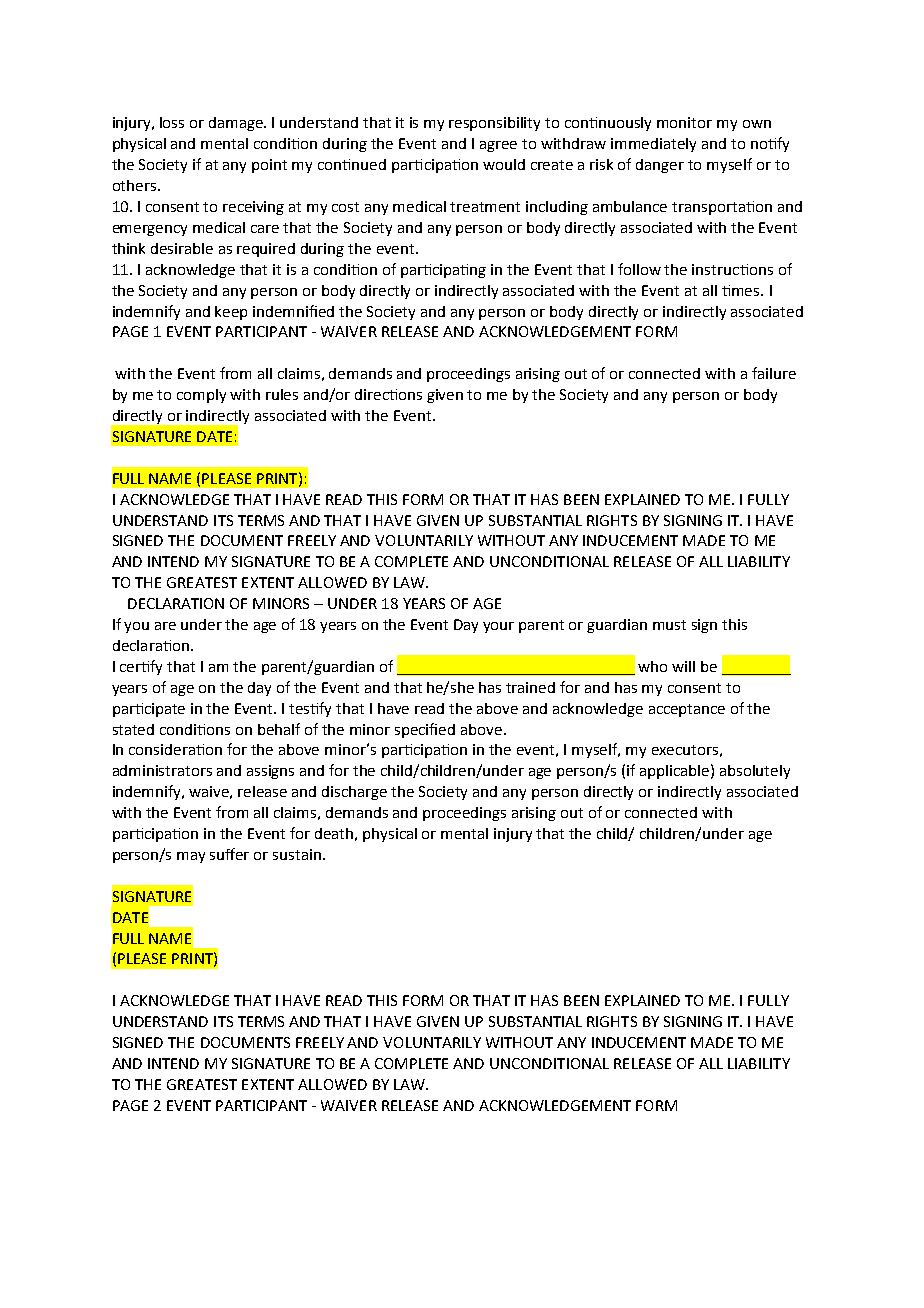  I want to click on agree, so click(498, 146).
